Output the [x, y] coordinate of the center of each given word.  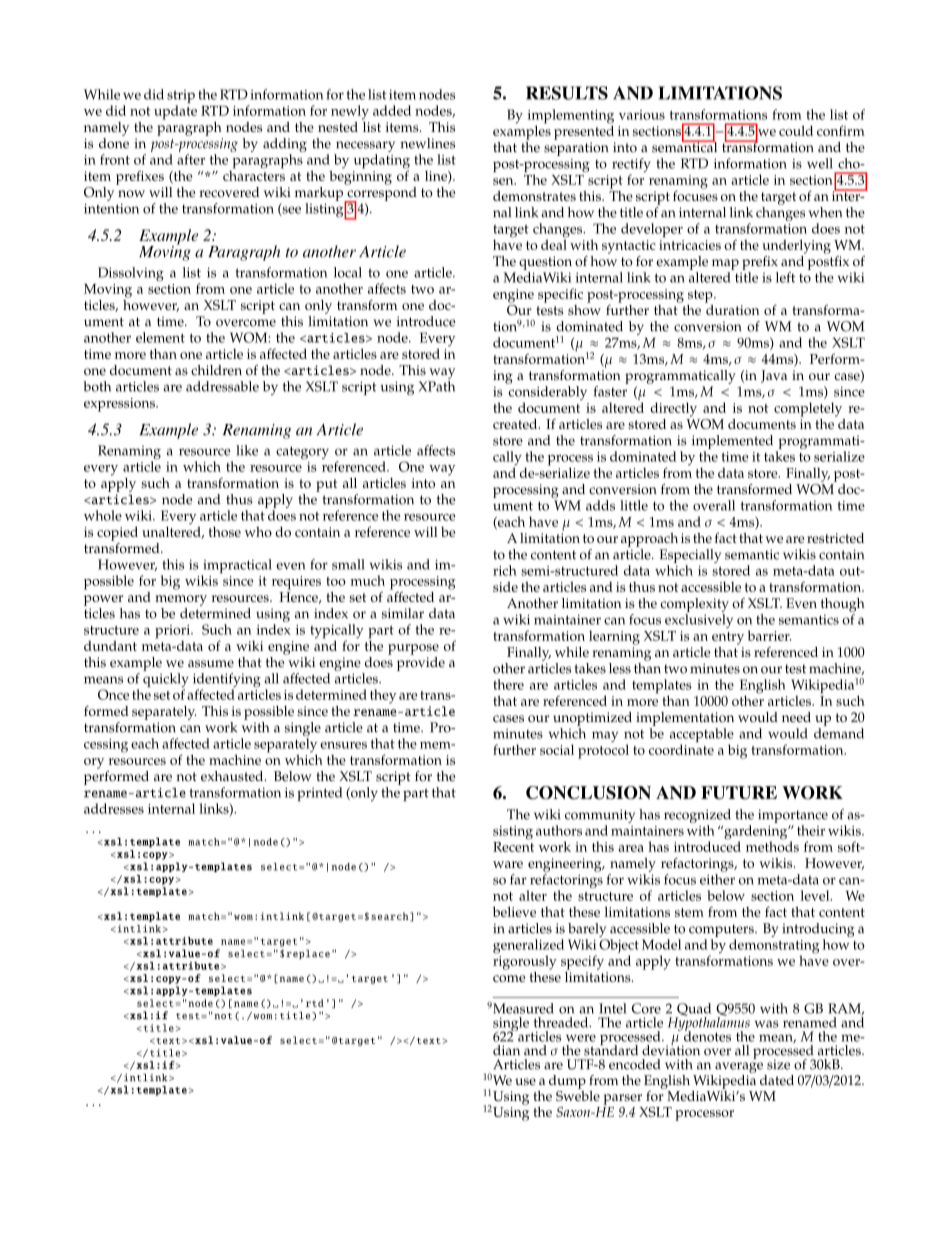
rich [505, 570]
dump [567, 1082]
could [796, 130]
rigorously [525, 961]
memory [181, 600]
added [392, 110]
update [175, 112]
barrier [769, 635]
